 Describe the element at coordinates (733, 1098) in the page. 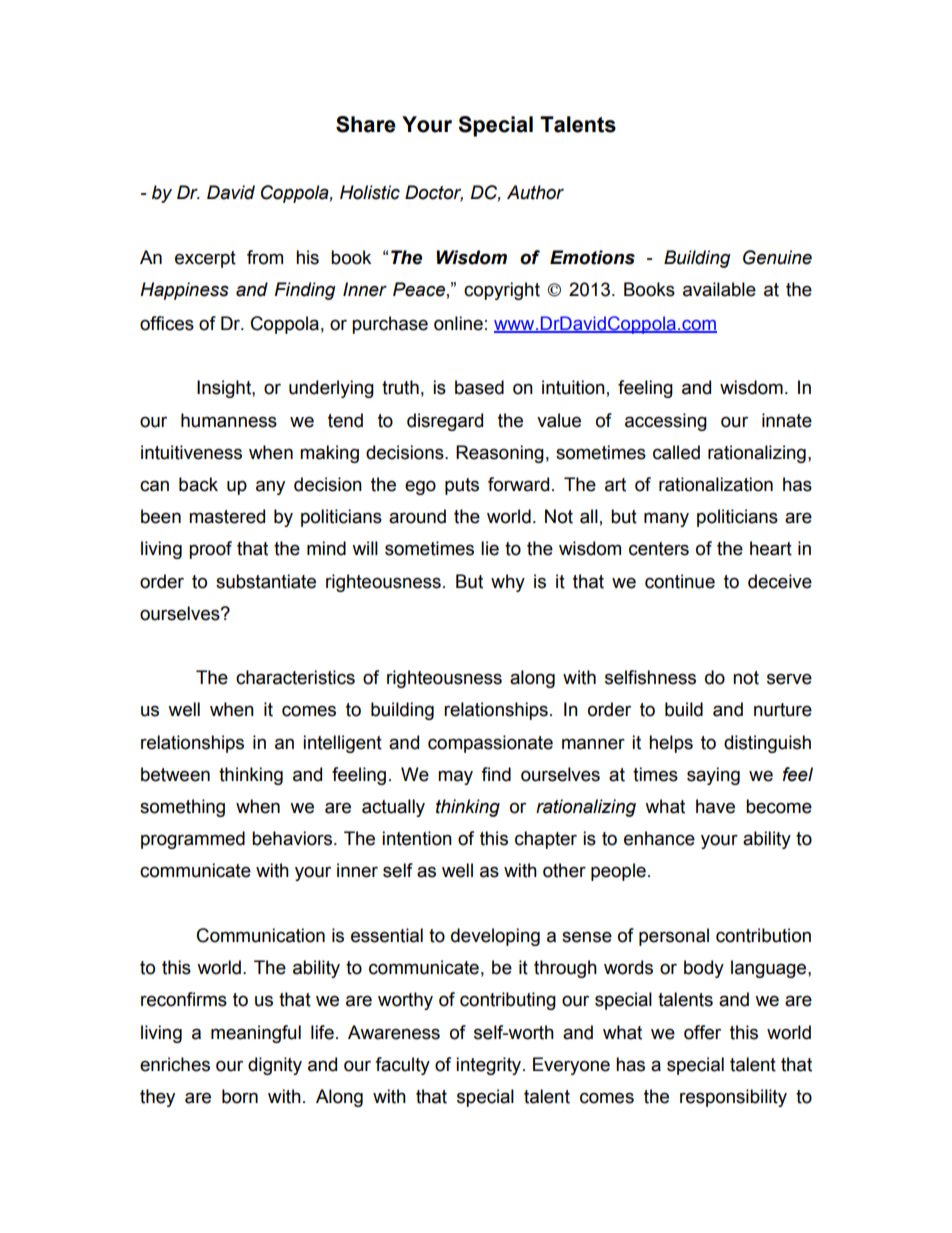

I see `responsibility` at that location.
